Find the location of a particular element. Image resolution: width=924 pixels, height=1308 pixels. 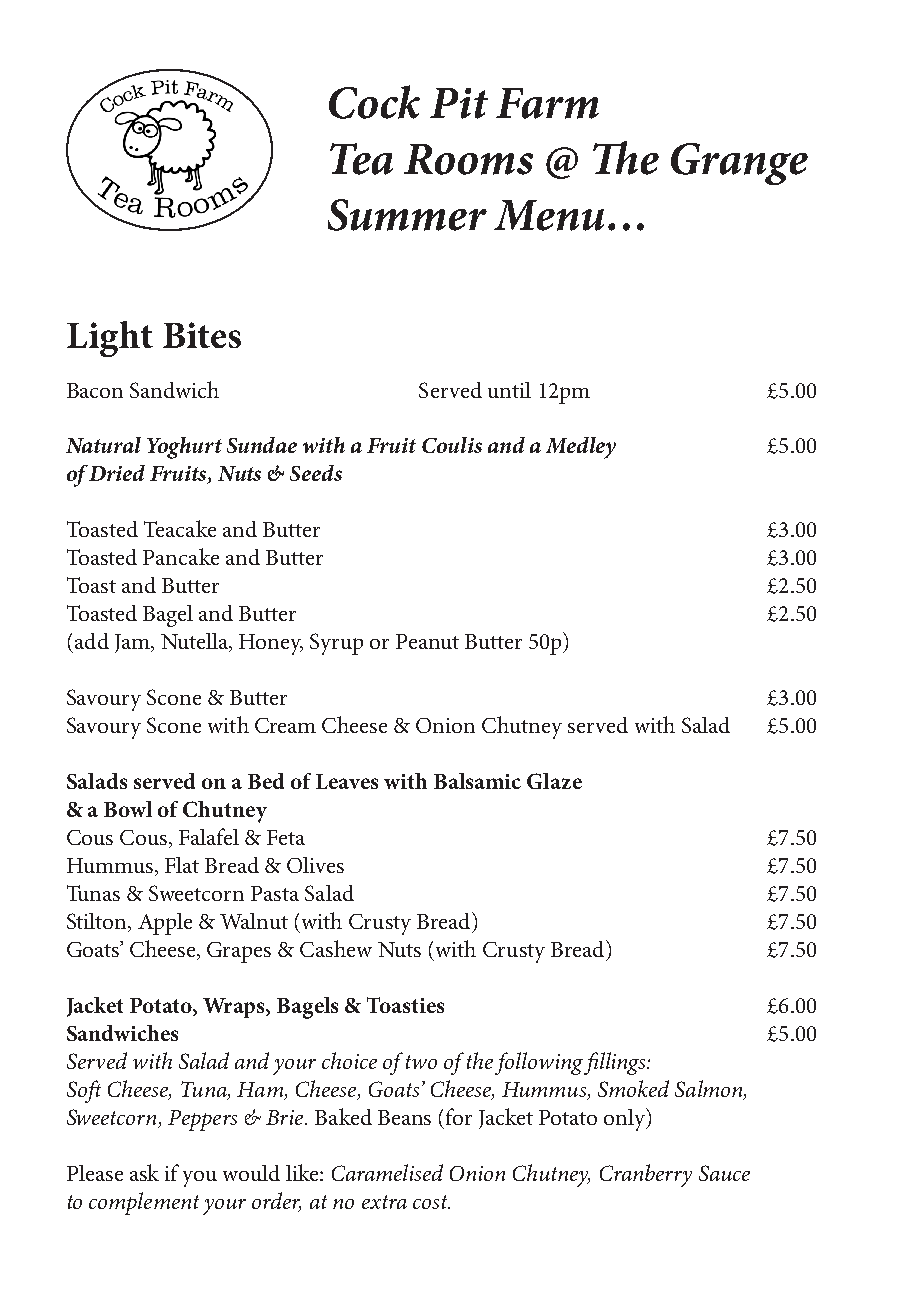

Medley is located at coordinates (581, 448).
